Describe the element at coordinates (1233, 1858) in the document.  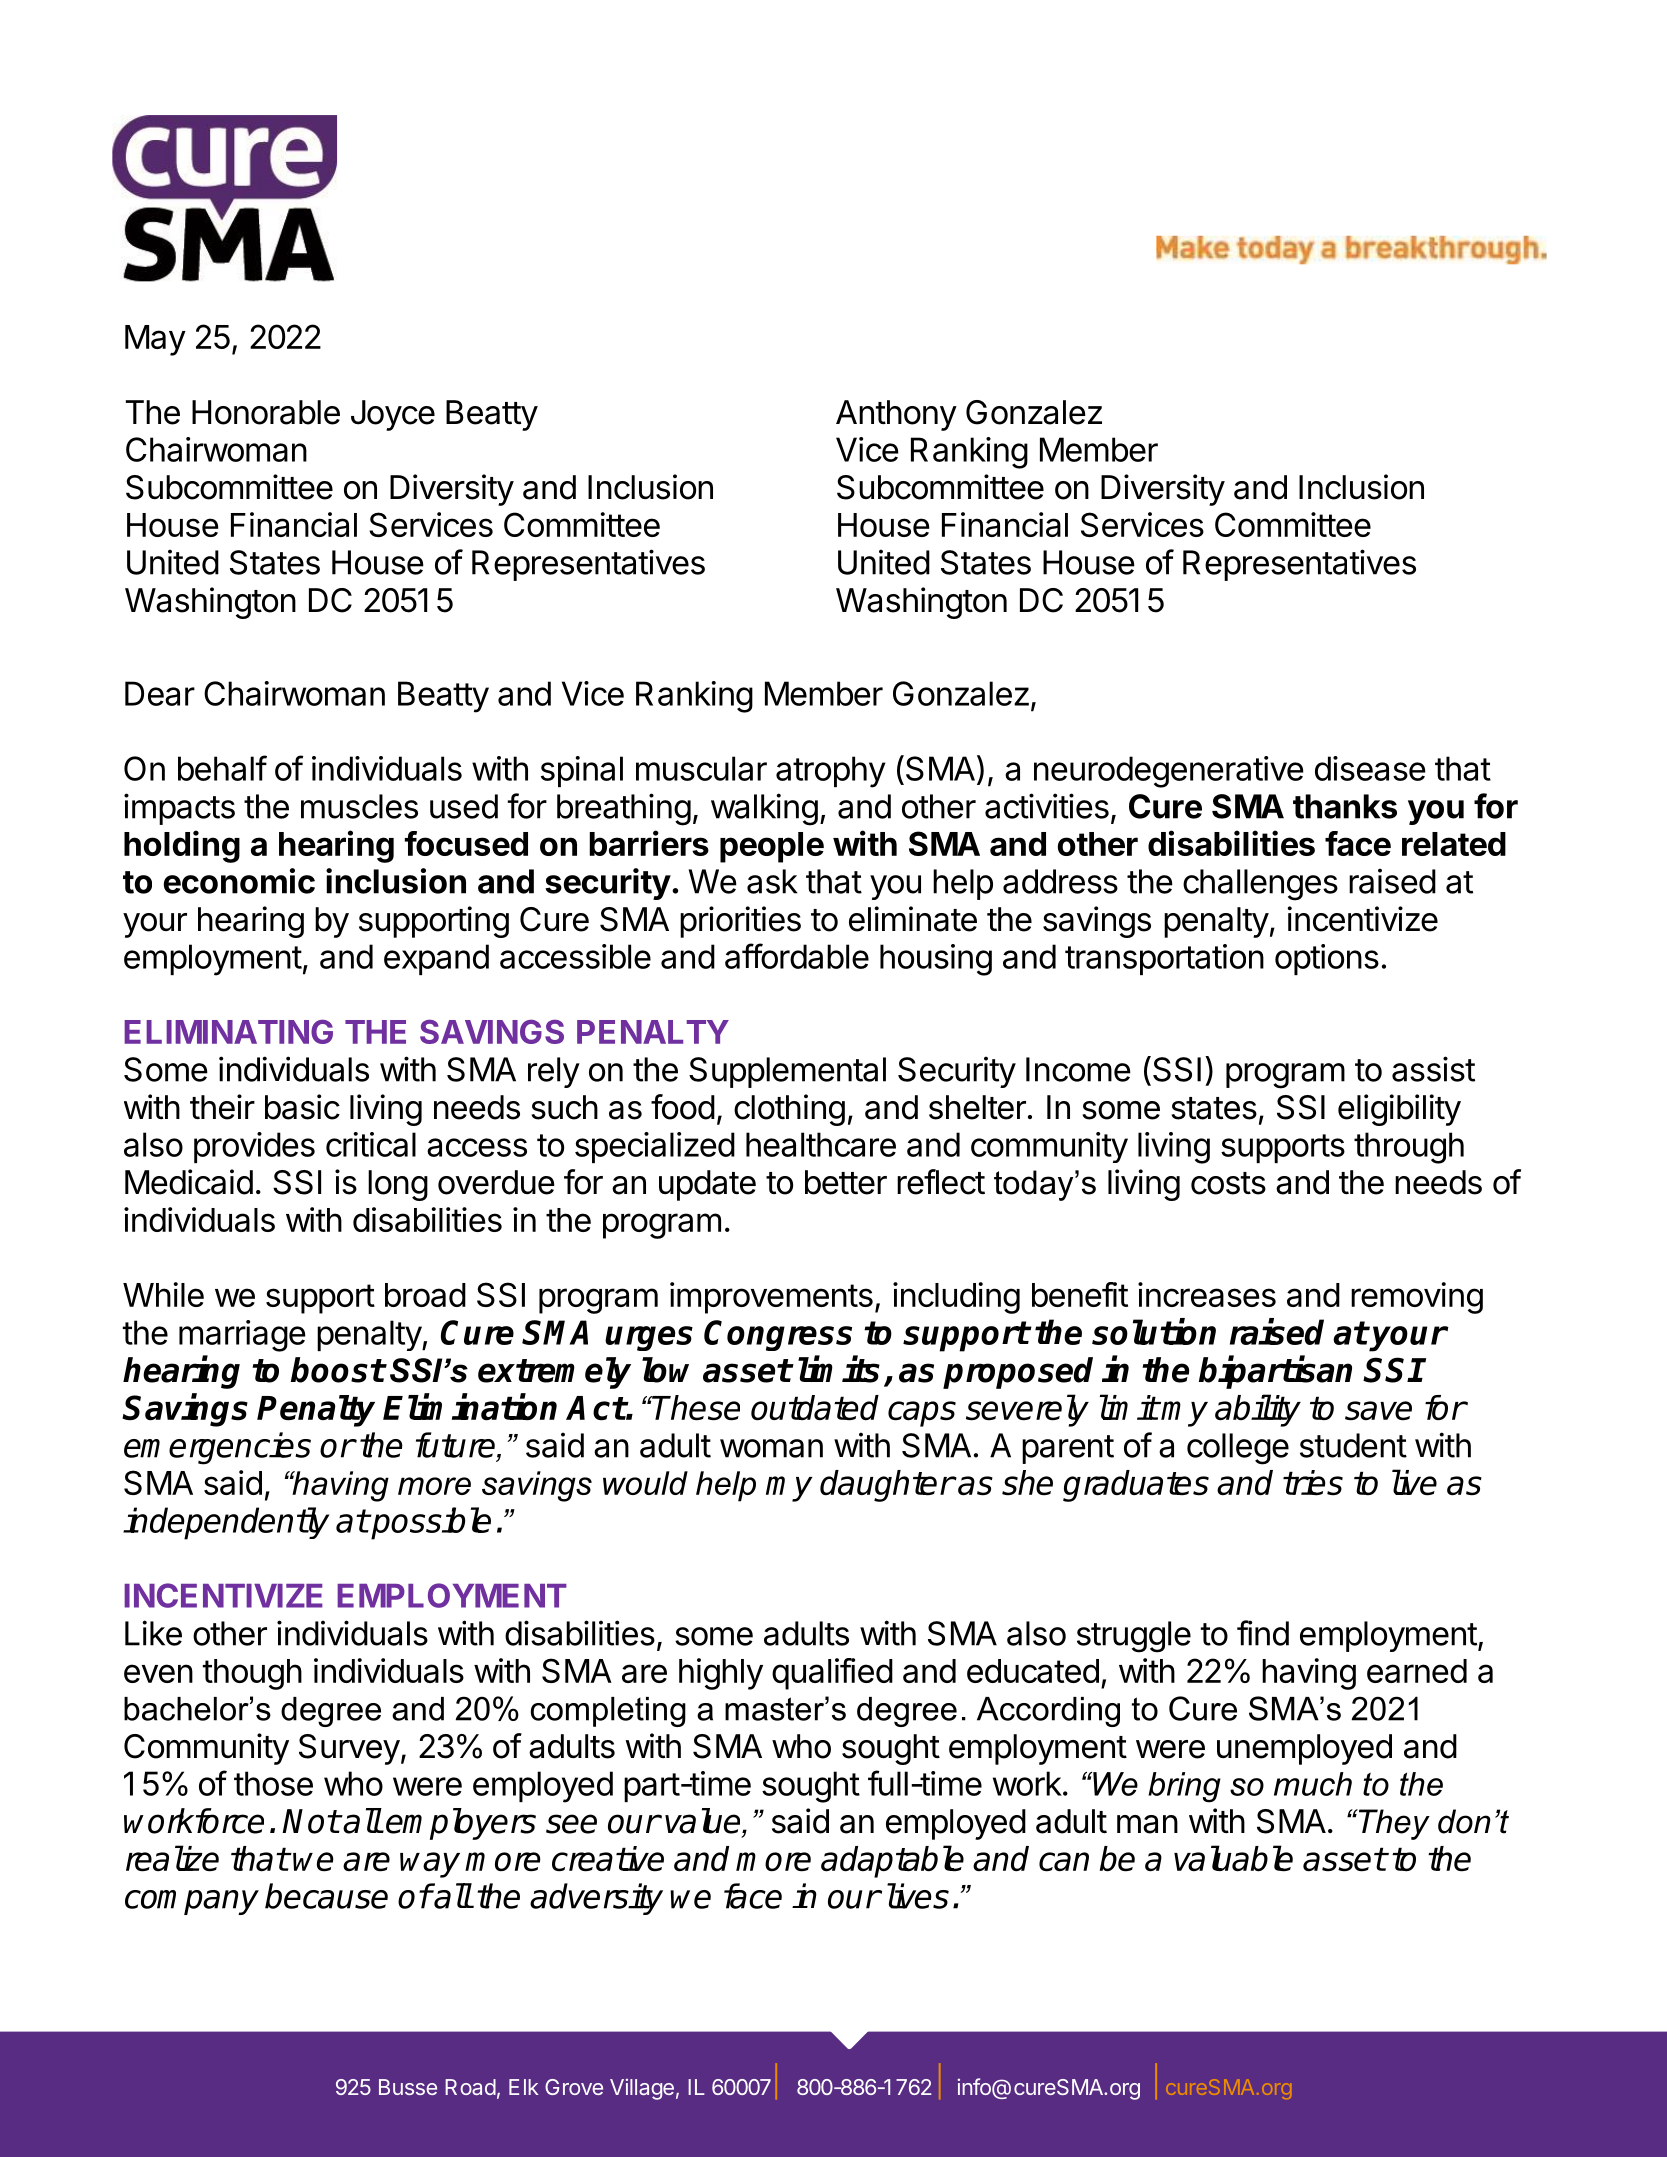
I see `valuable` at that location.
